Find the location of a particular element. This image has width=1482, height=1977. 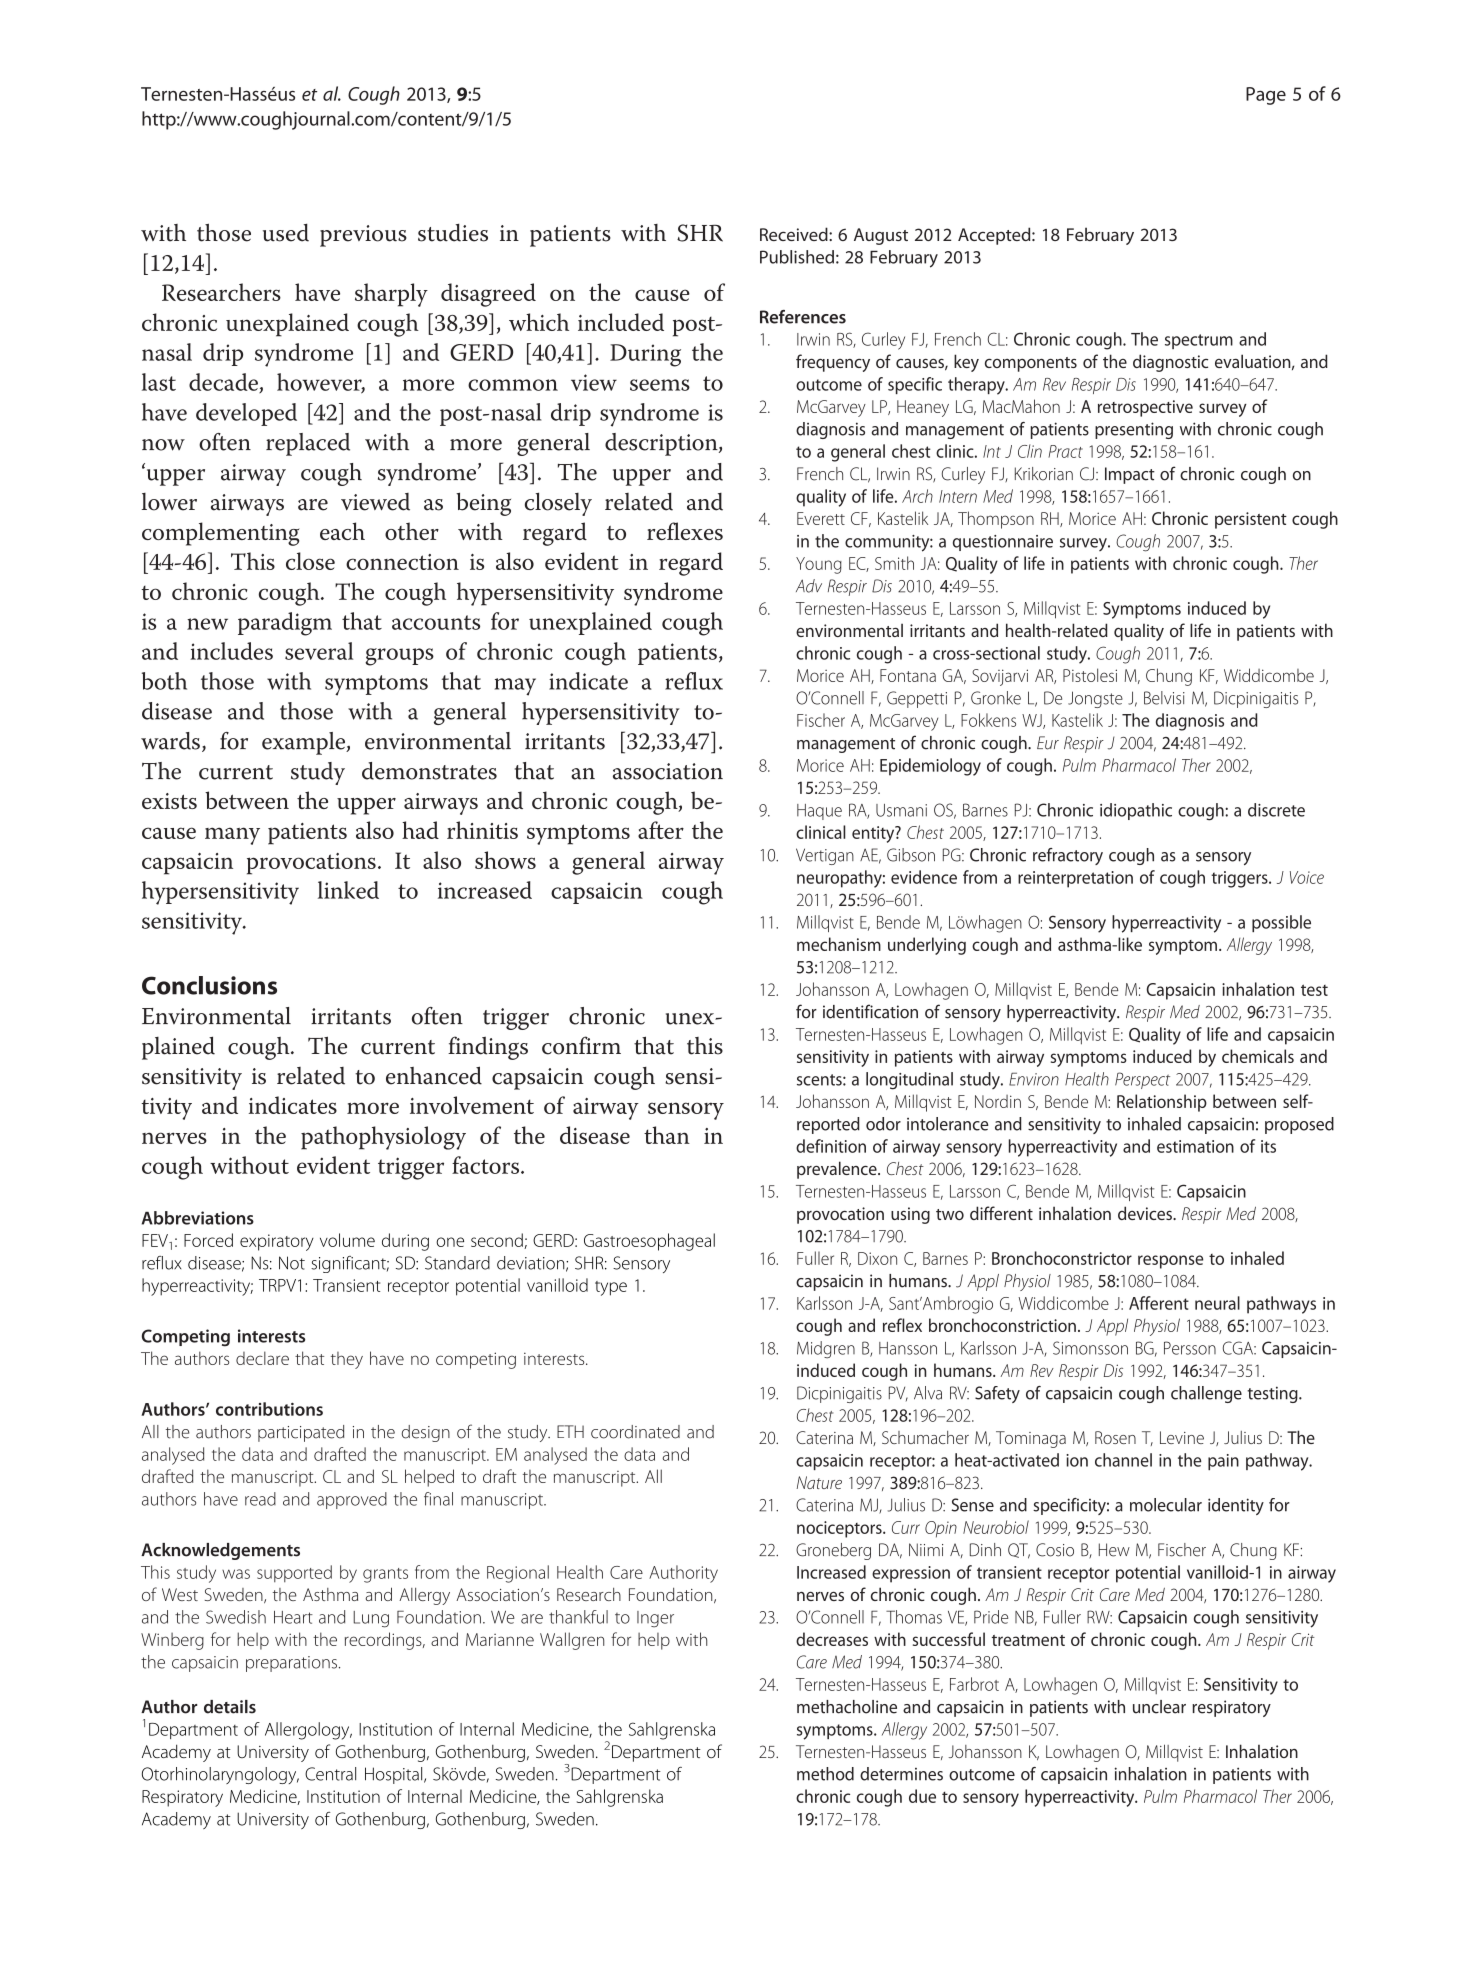

Central is located at coordinates (330, 1774).
